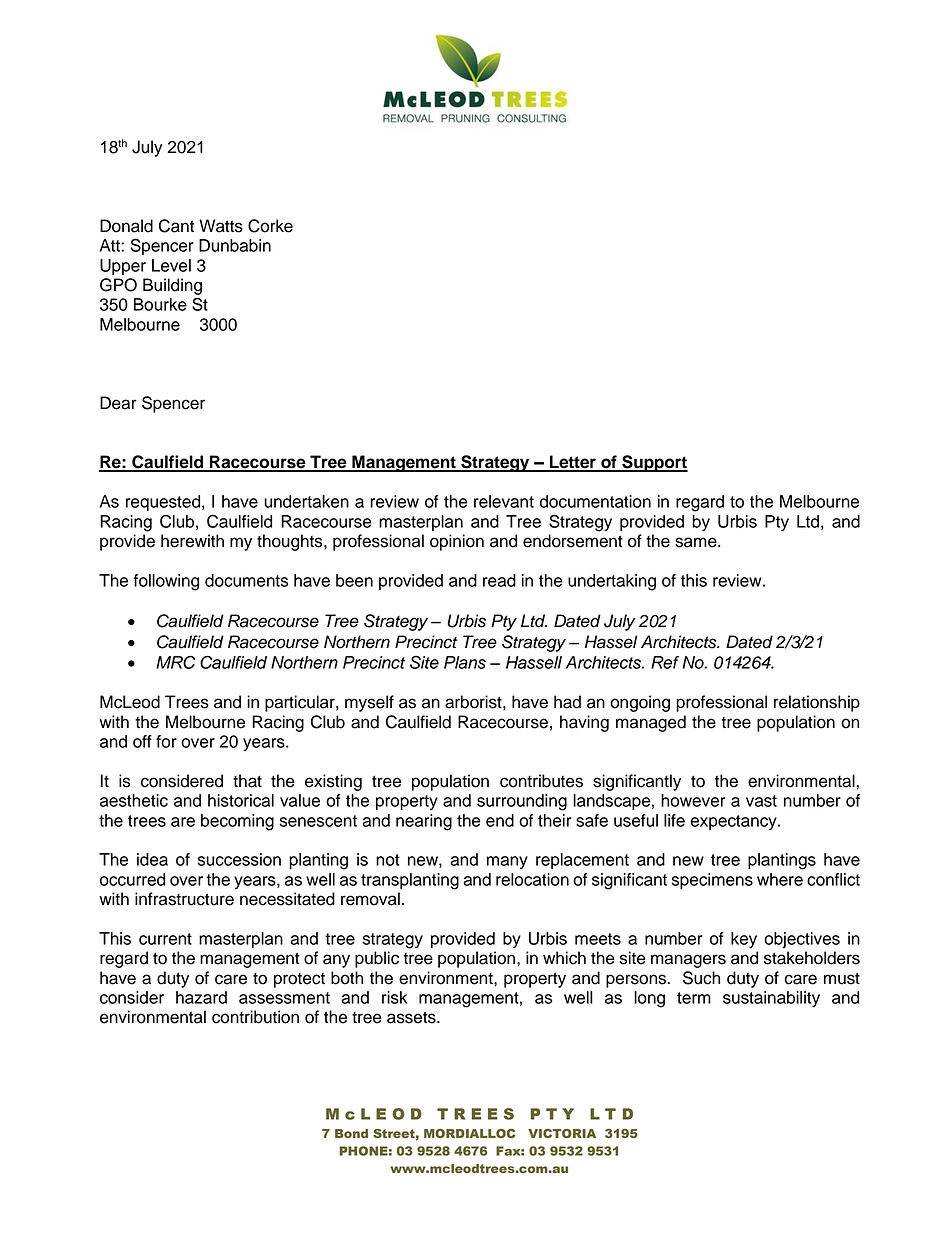 This page has height=1233, width=952. What do you see at coordinates (465, 662) in the page?
I see `Plans` at bounding box center [465, 662].
